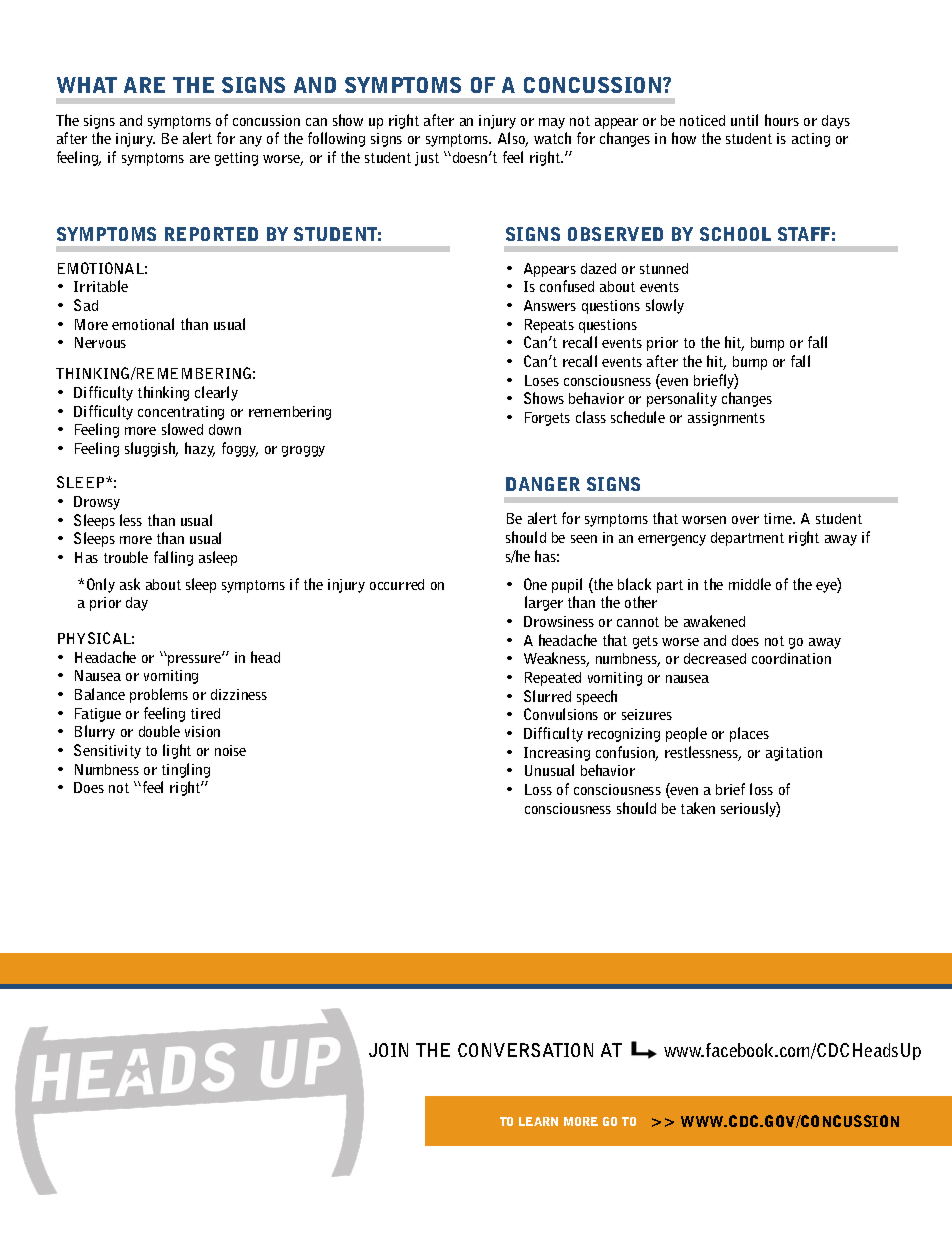 This screenshot has height=1233, width=952. Describe the element at coordinates (130, 584) in the screenshot. I see `ask` at that location.
